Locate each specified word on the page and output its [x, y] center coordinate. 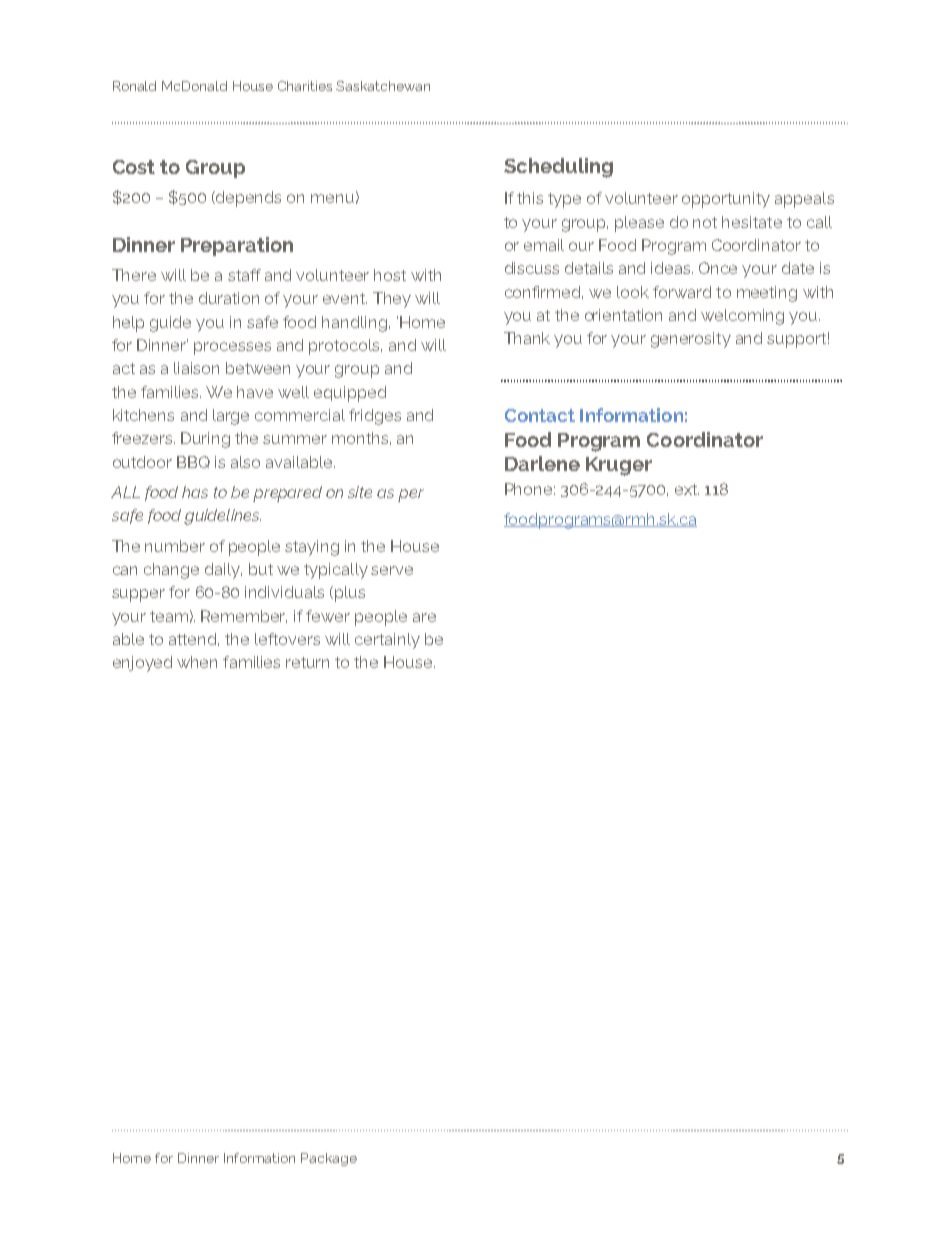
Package [329, 1159]
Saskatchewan [383, 86]
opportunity [726, 200]
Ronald [134, 86]
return [307, 662]
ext [687, 489]
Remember [244, 616]
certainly [387, 641]
